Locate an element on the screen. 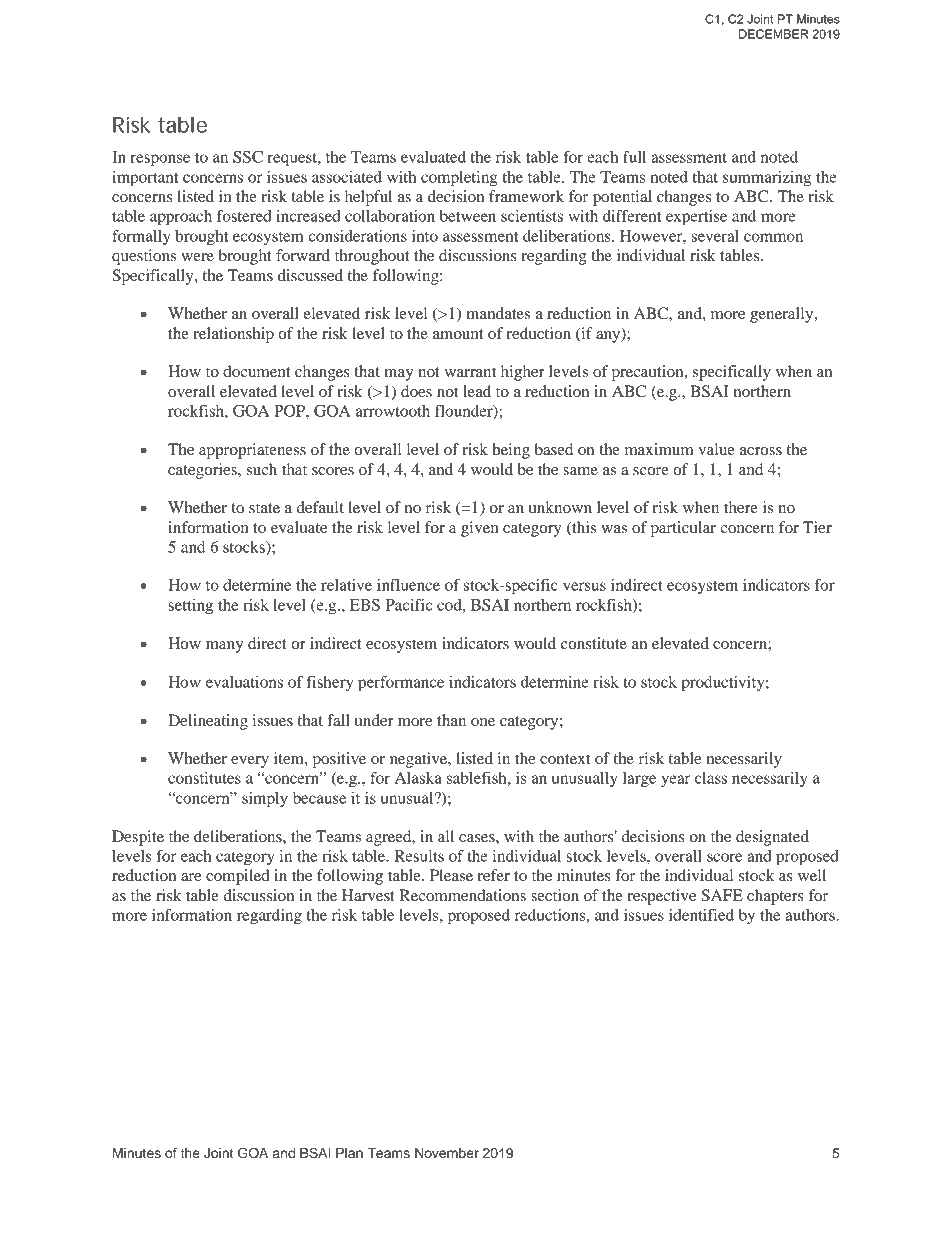 Image resolution: width=952 pixels, height=1233 pixels. value is located at coordinates (716, 449).
